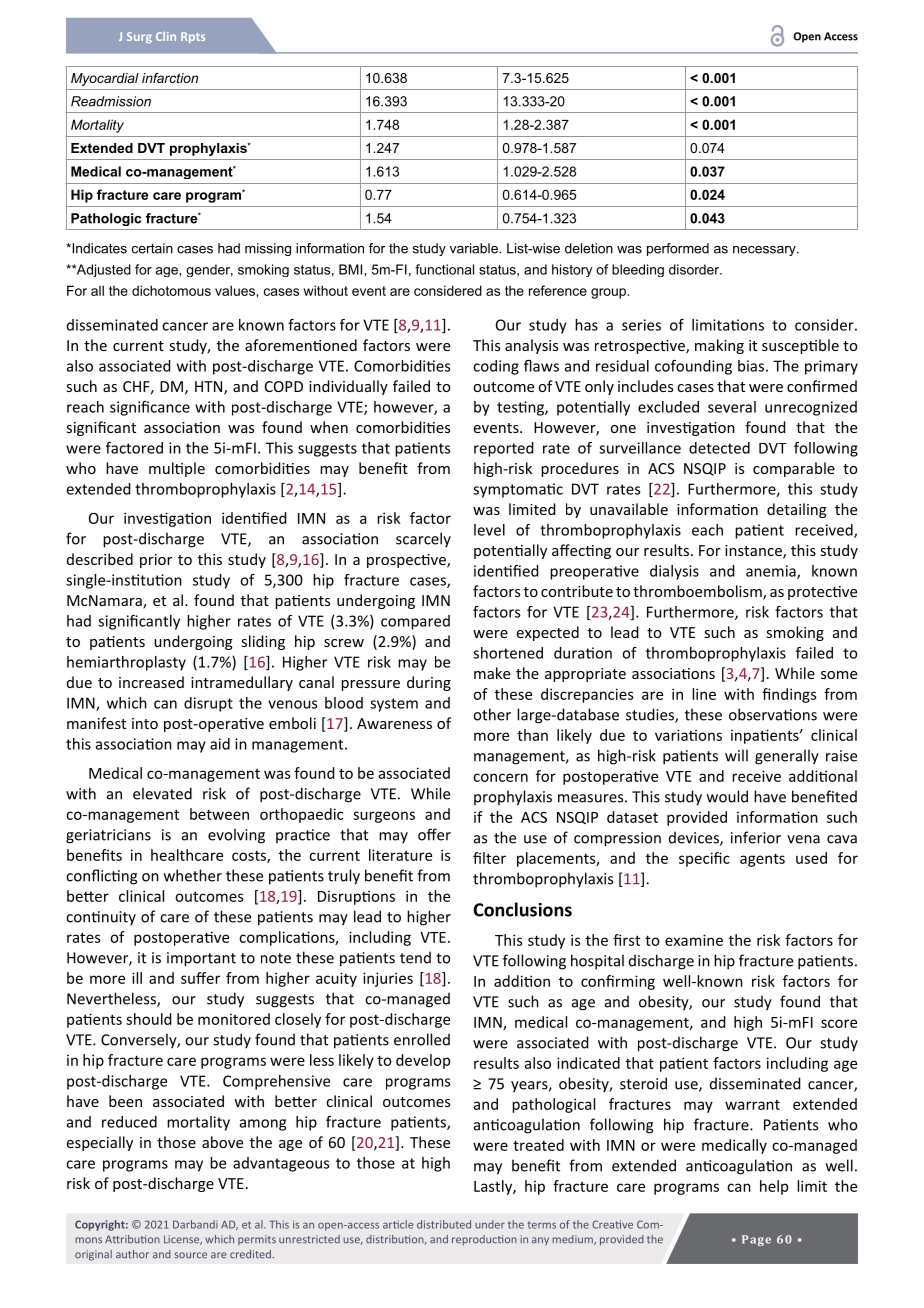 The width and height of the document is (924, 1308). Describe the element at coordinates (193, 875) in the document. I see `whether` at that location.
